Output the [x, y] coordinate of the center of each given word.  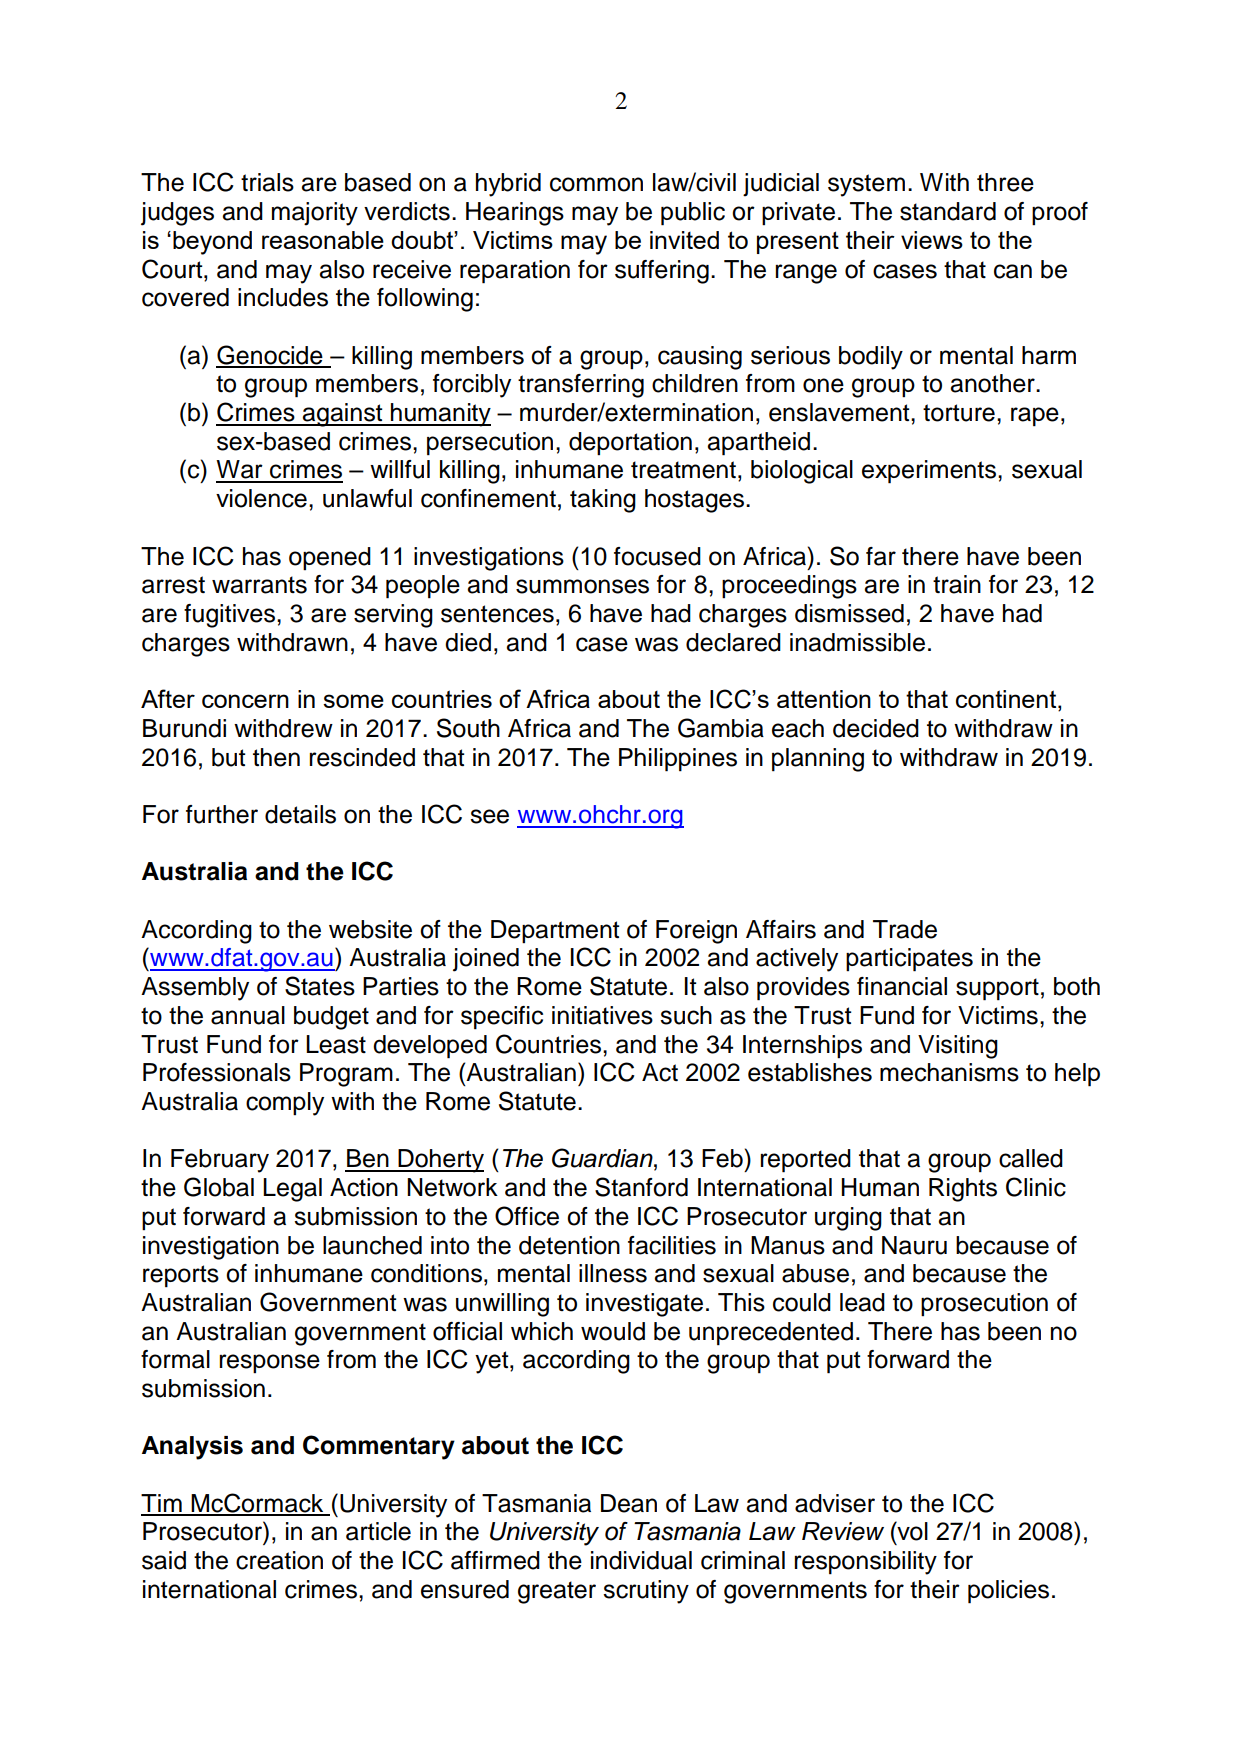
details [300, 814]
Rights [963, 1190]
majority [315, 214]
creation [279, 1560]
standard [948, 211]
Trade [905, 929]
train [957, 584]
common [596, 184]
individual [641, 1560]
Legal [292, 1190]
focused [657, 556]
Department [555, 931]
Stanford [641, 1187]
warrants [259, 585]
